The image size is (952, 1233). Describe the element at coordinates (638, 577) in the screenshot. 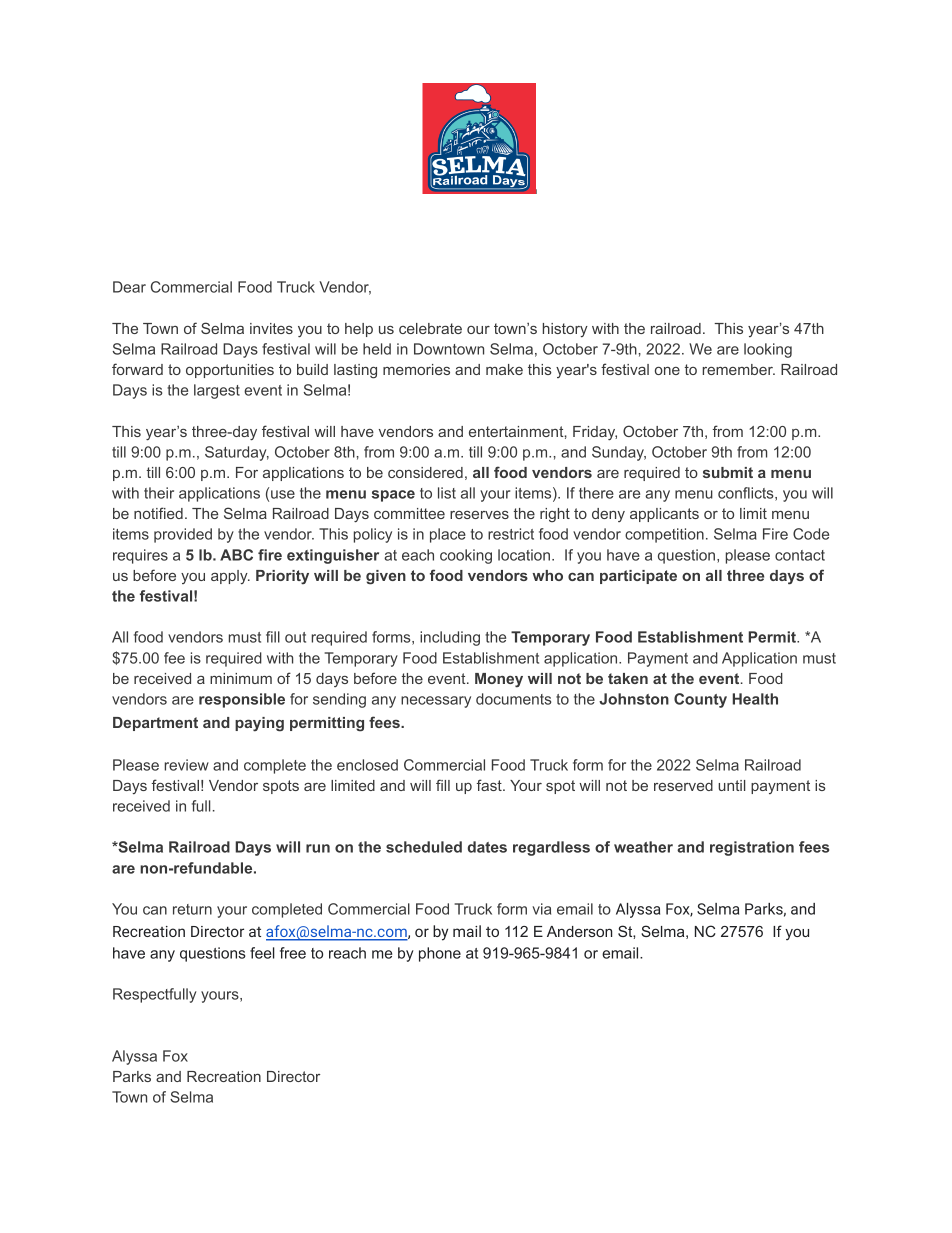

I see `participate` at that location.
